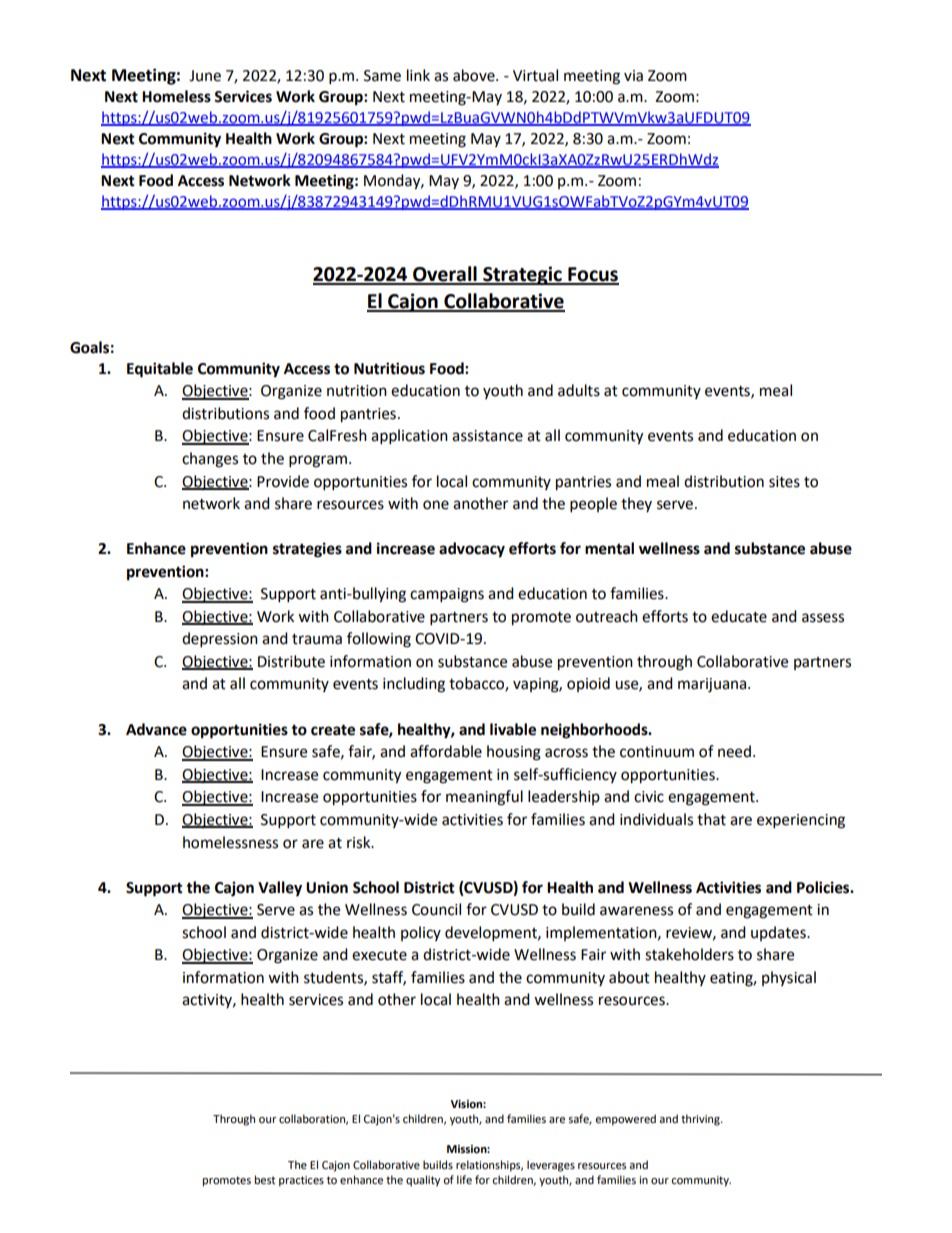 The width and height of the page is (952, 1233). I want to click on June, so click(205, 76).
